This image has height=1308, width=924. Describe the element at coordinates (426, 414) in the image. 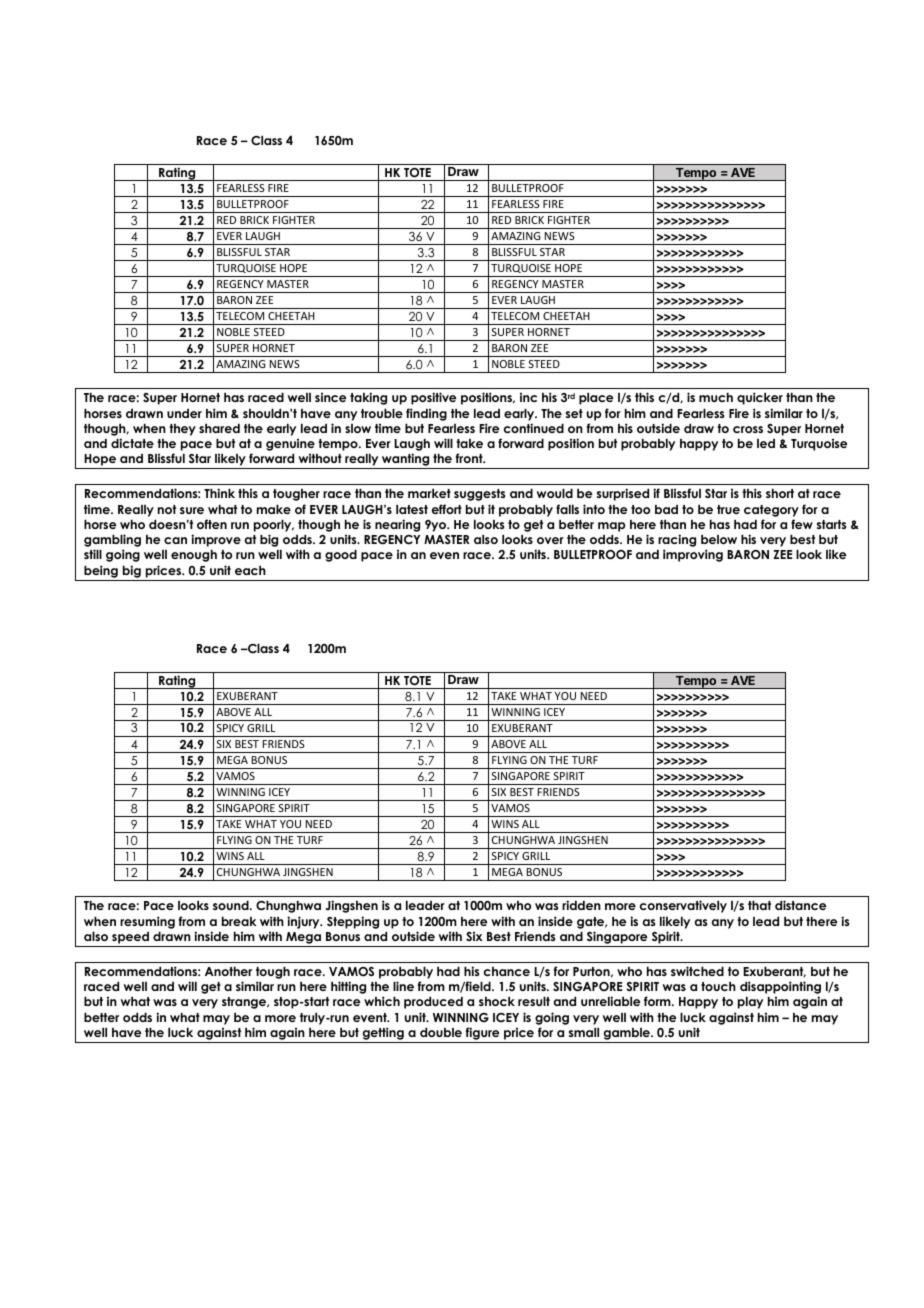

I see `finding` at that location.
